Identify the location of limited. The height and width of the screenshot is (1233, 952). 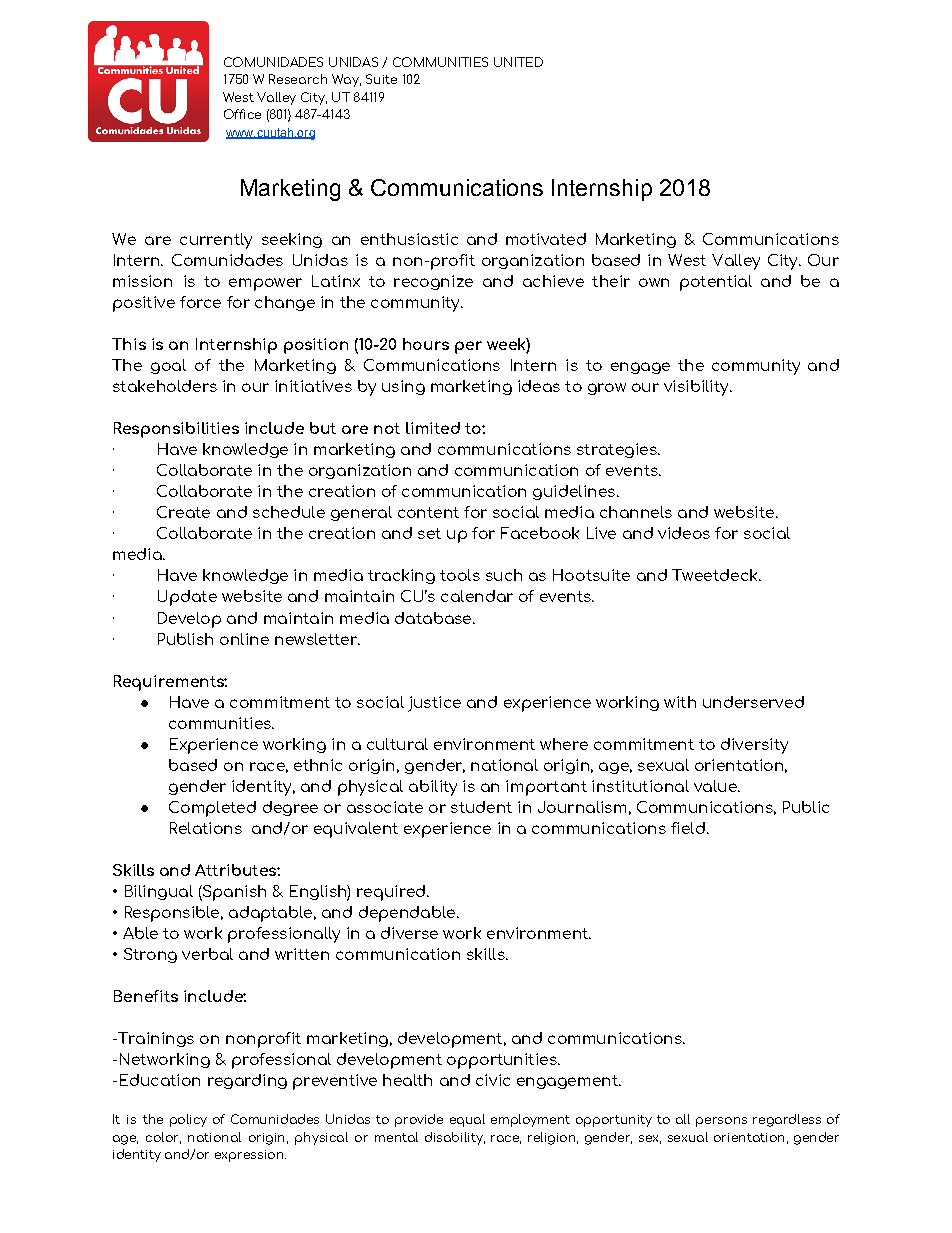
(433, 428).
